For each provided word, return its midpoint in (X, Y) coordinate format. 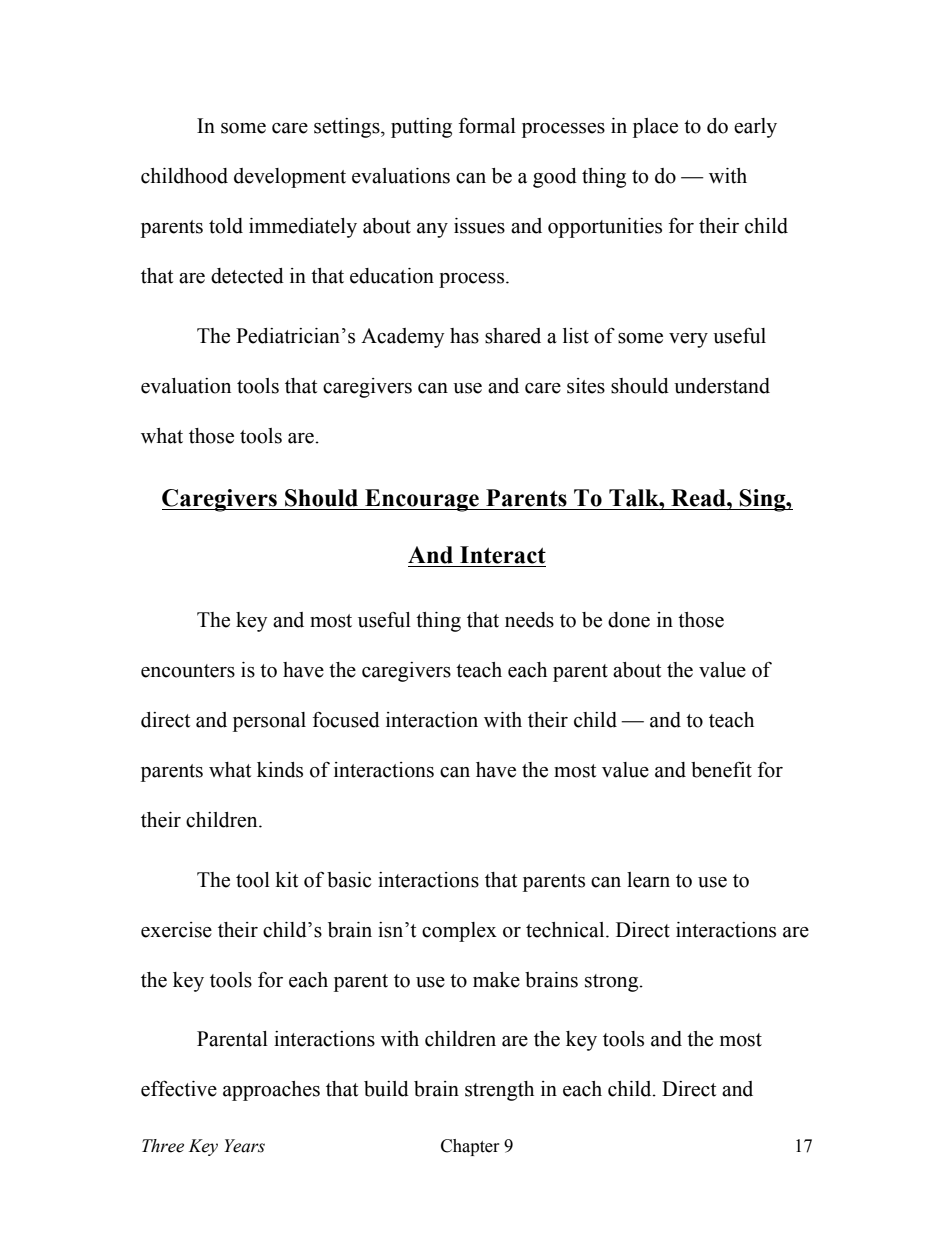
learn (648, 880)
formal (487, 125)
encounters (188, 671)
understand (722, 386)
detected (247, 276)
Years (244, 1146)
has (464, 336)
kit (286, 880)
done (629, 620)
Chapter (470, 1147)
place (655, 128)
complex (459, 932)
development (290, 178)
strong (613, 983)
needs (529, 620)
